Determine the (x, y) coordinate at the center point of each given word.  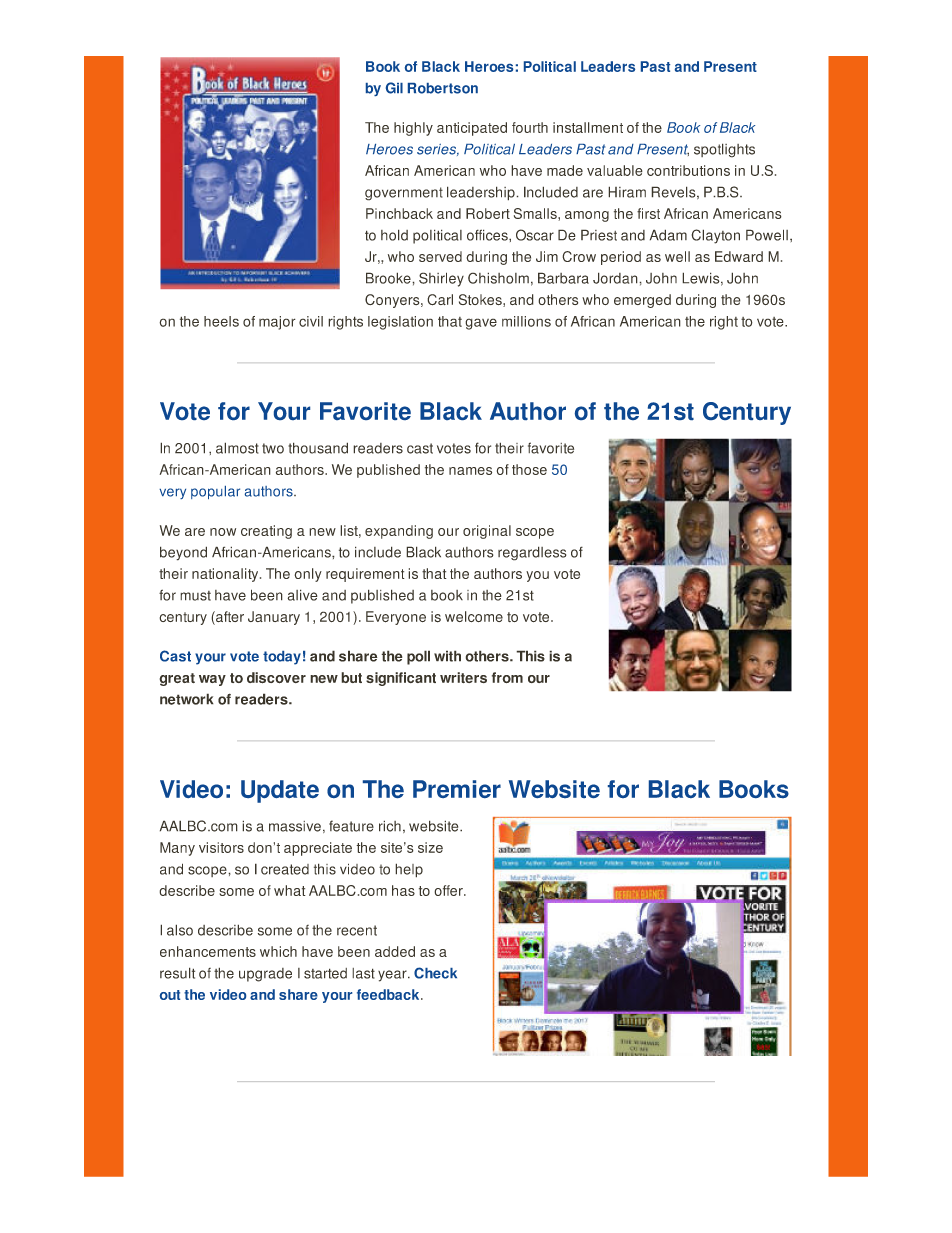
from (507, 677)
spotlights (724, 150)
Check (435, 973)
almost (237, 448)
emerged (642, 301)
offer (449, 890)
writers (463, 677)
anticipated (472, 129)
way (212, 680)
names (470, 471)
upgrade (265, 975)
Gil (394, 88)
